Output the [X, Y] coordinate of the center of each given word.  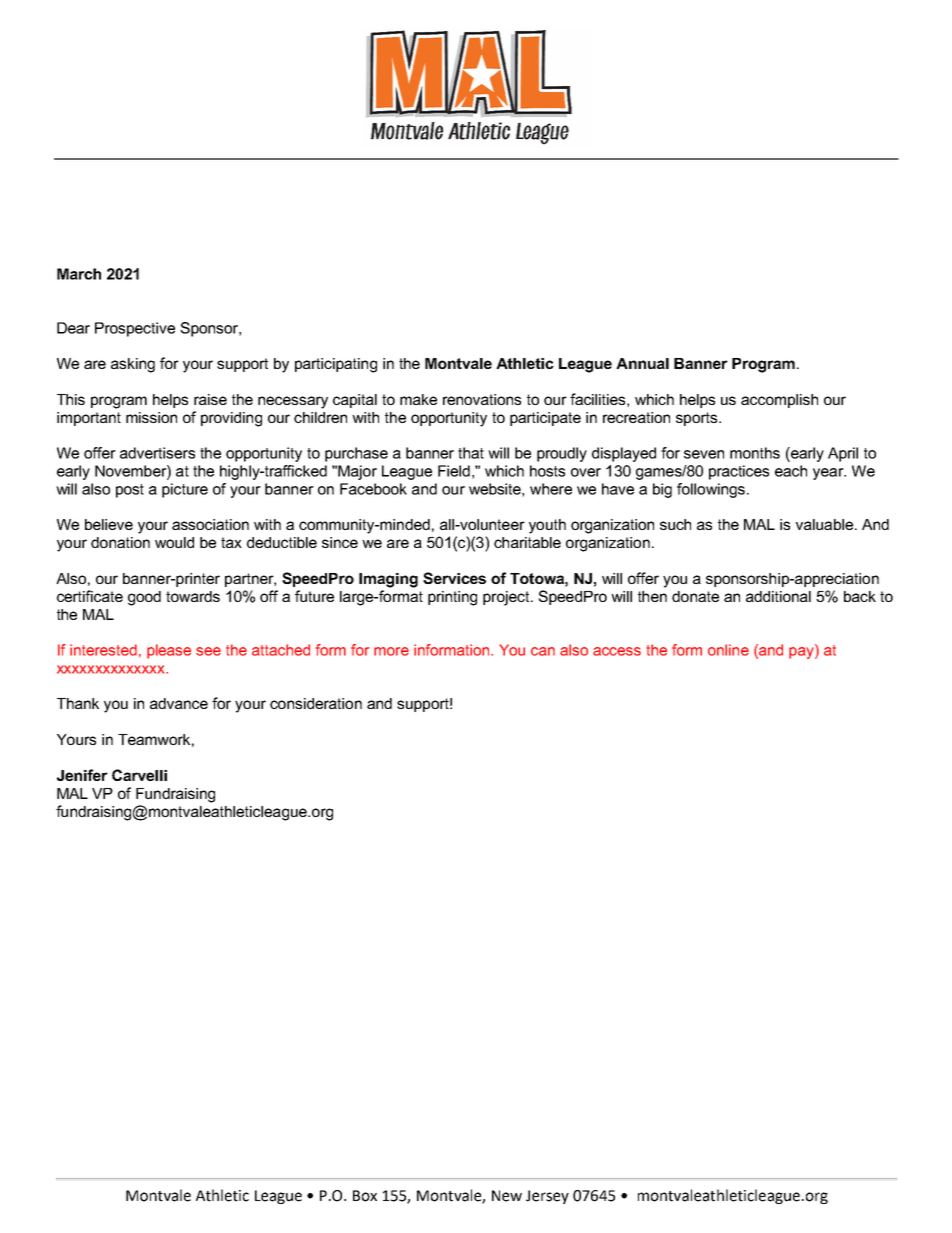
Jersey [547, 1197]
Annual [642, 363]
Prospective [135, 329]
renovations [482, 399]
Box [365, 1196]
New [507, 1196]
